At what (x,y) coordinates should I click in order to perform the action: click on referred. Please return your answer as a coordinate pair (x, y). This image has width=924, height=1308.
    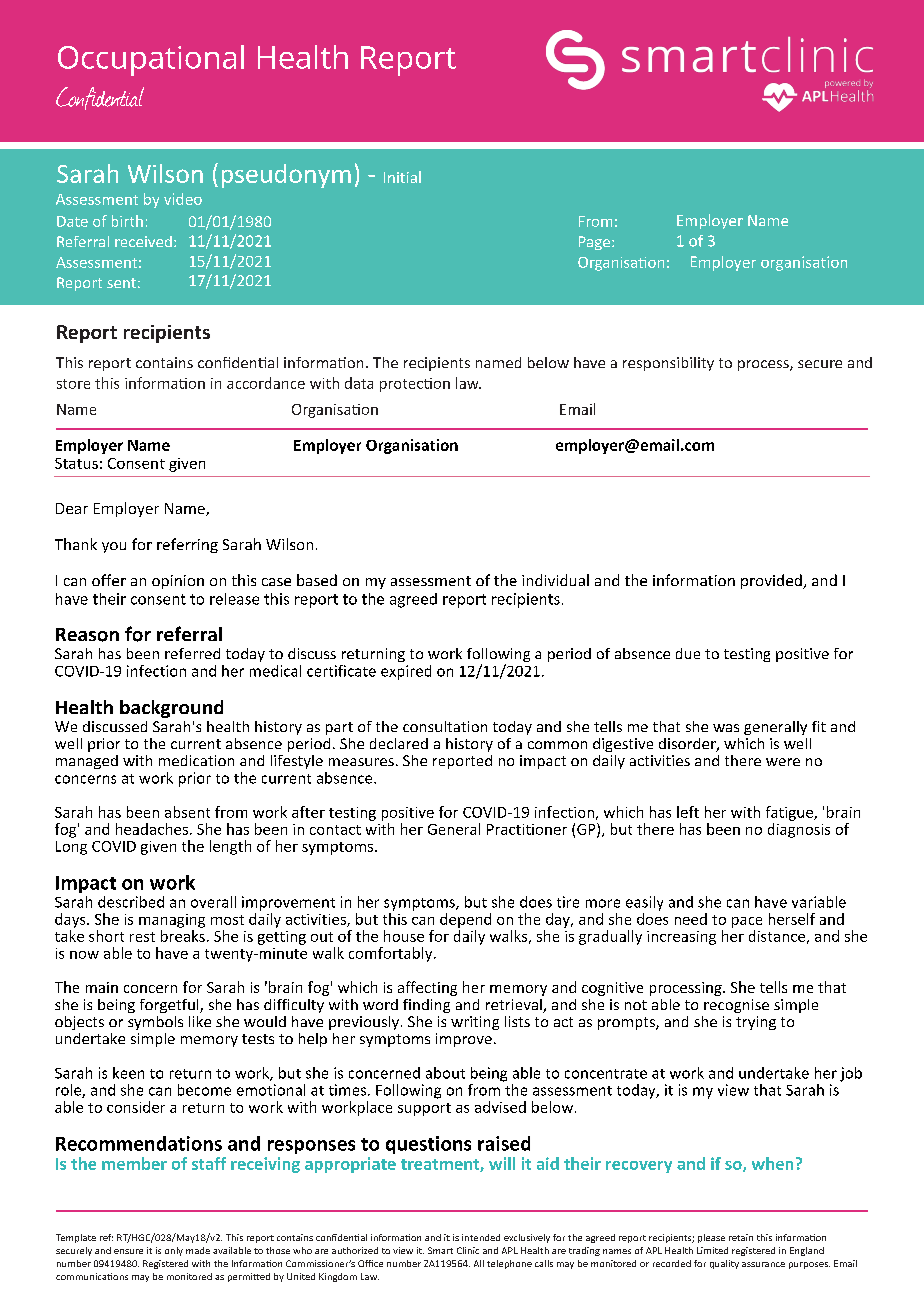
    Looking at the image, I should click on (192, 653).
